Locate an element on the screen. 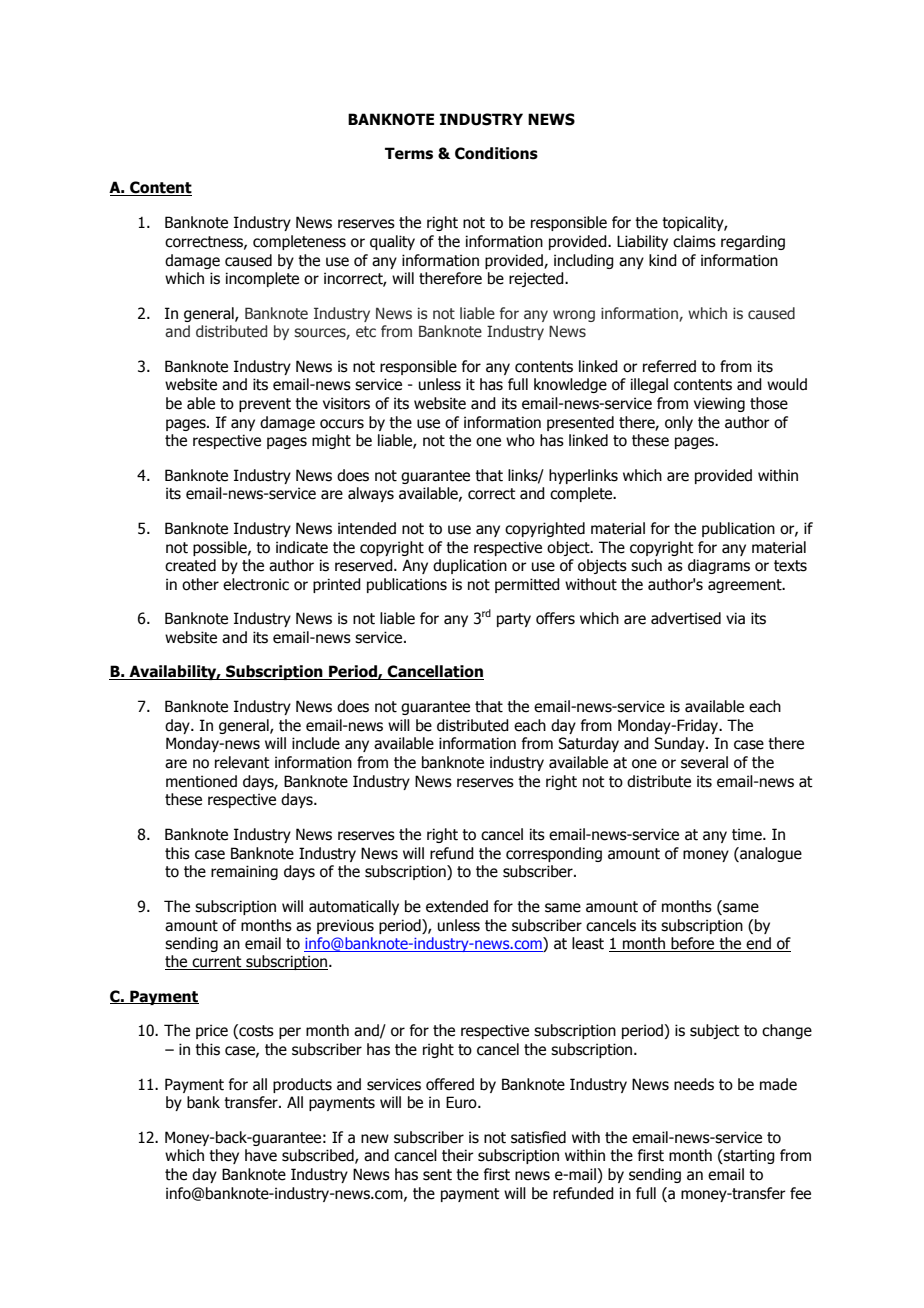 This screenshot has height=1308, width=924. have is located at coordinates (261, 1155).
